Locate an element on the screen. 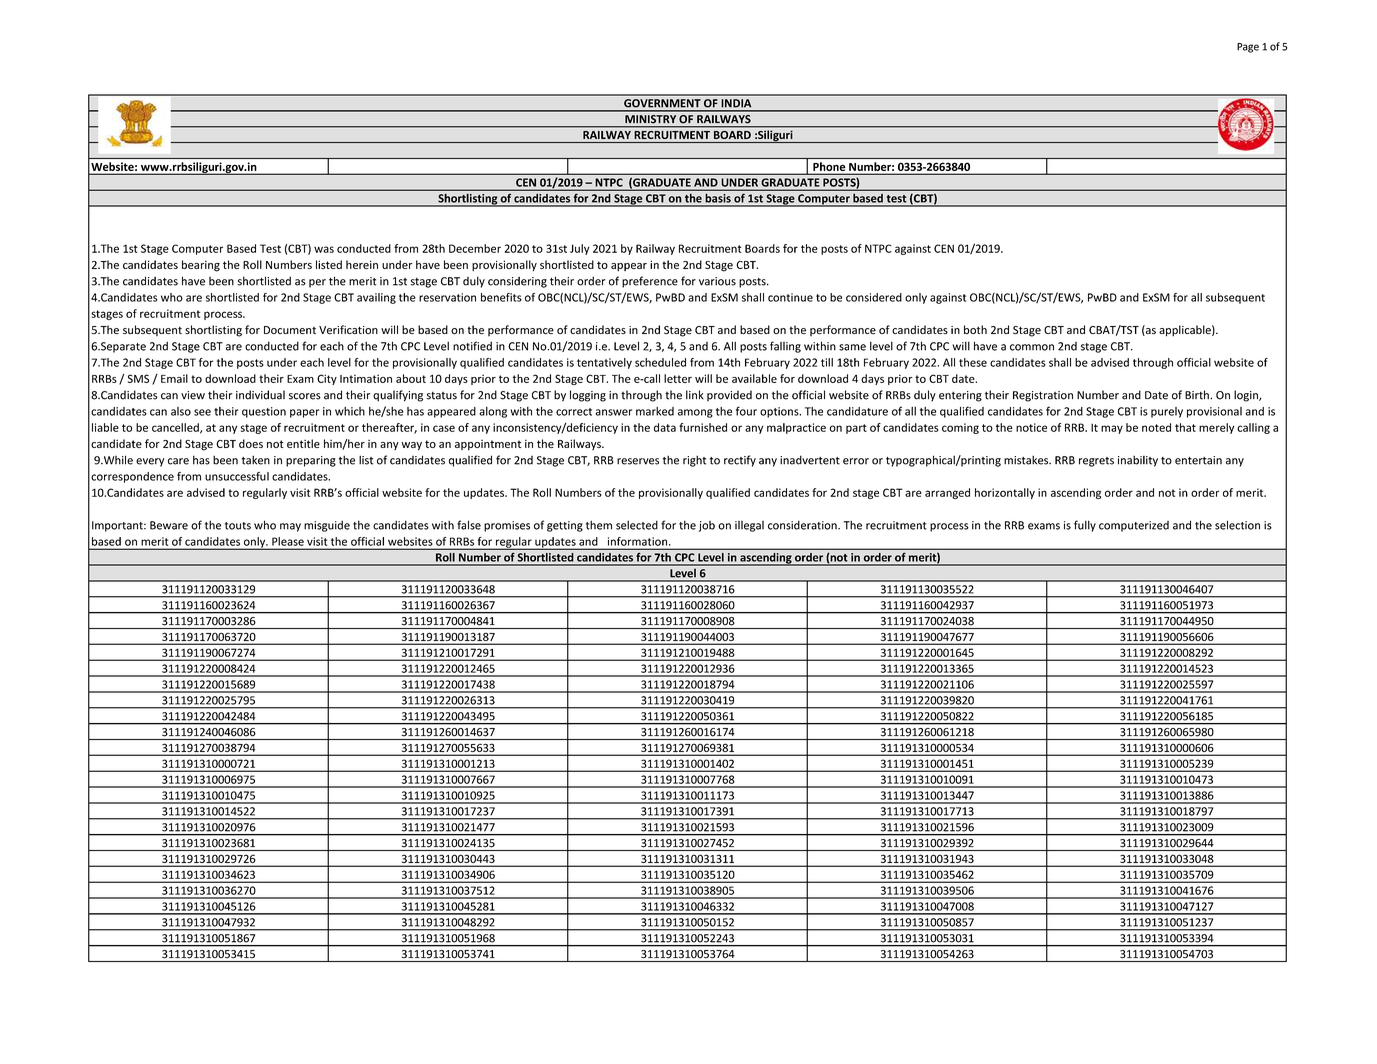  July is located at coordinates (580, 249).
